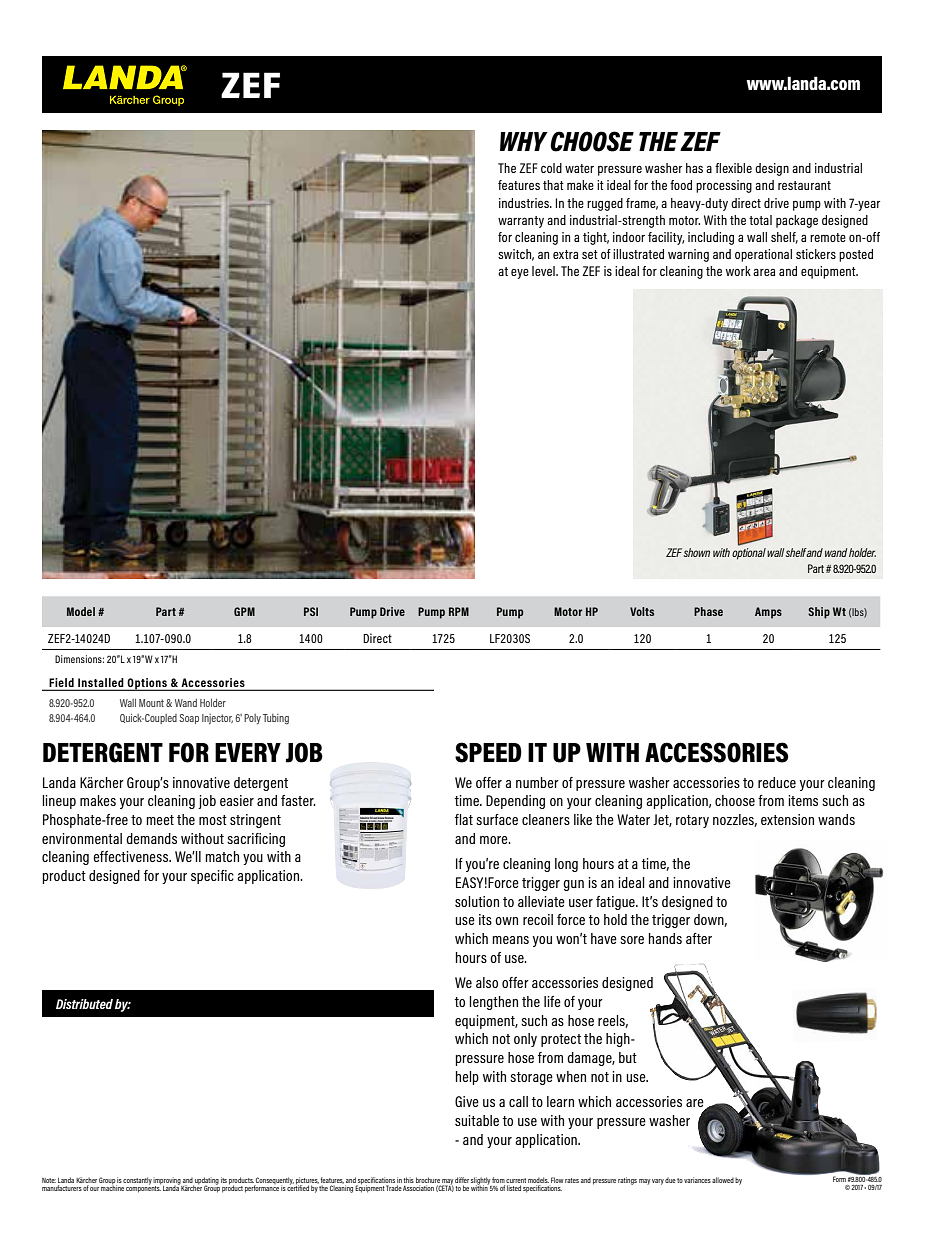 The height and width of the screenshot is (1233, 952). I want to click on allowed, so click(723, 1180).
